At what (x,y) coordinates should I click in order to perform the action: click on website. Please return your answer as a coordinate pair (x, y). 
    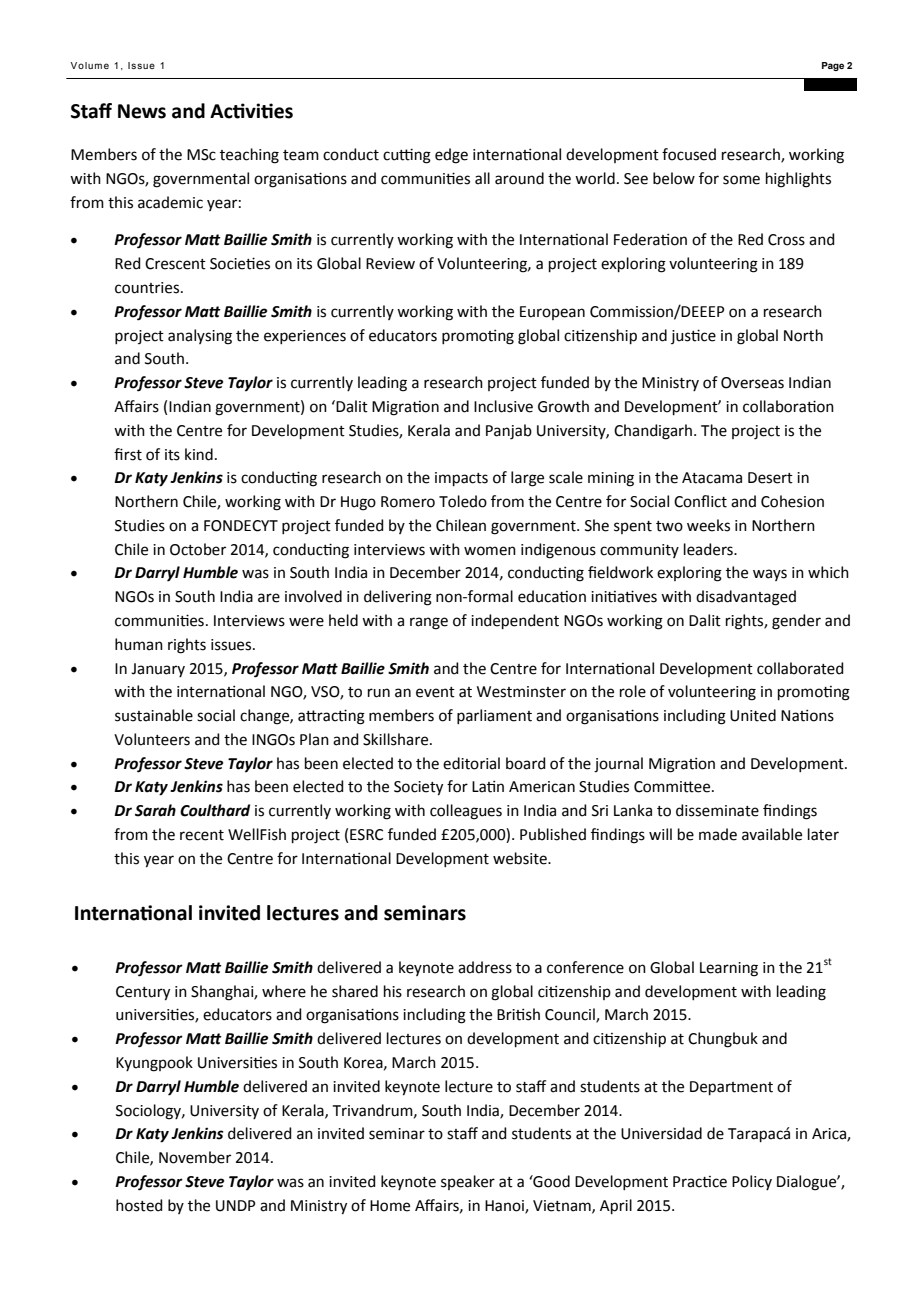
    Looking at the image, I should click on (521, 858).
